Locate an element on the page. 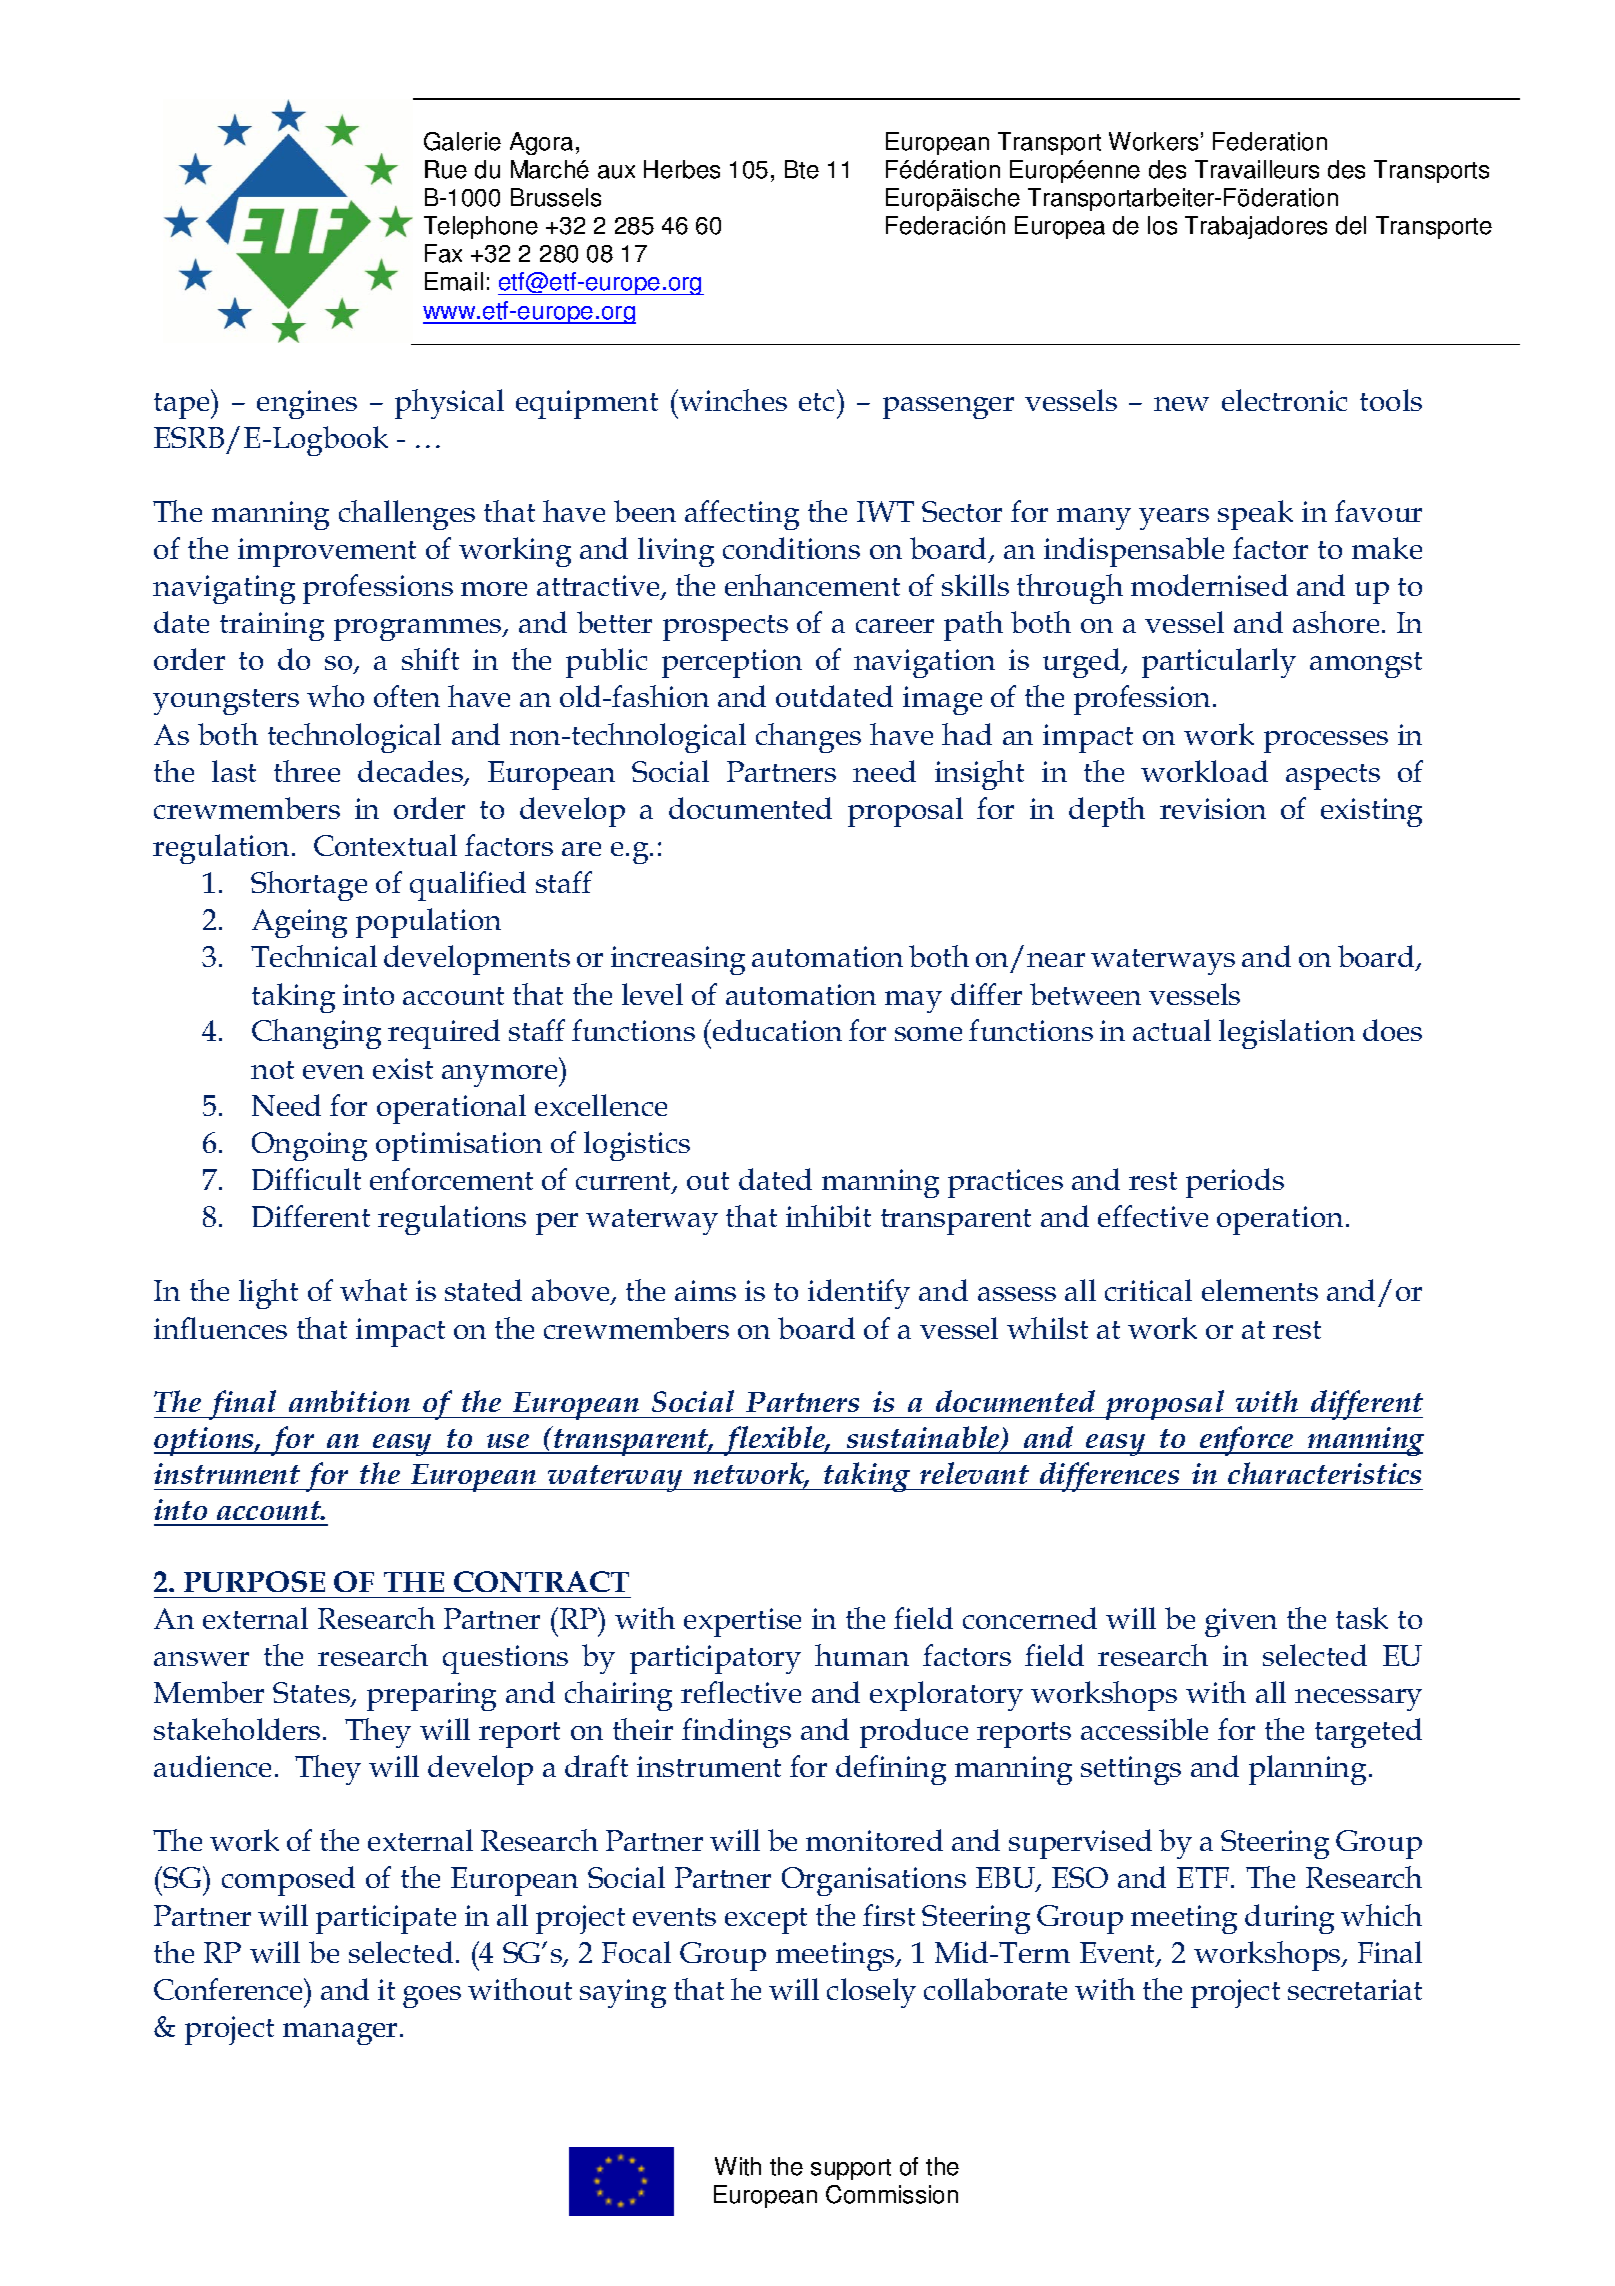  Rue is located at coordinates (446, 169).
